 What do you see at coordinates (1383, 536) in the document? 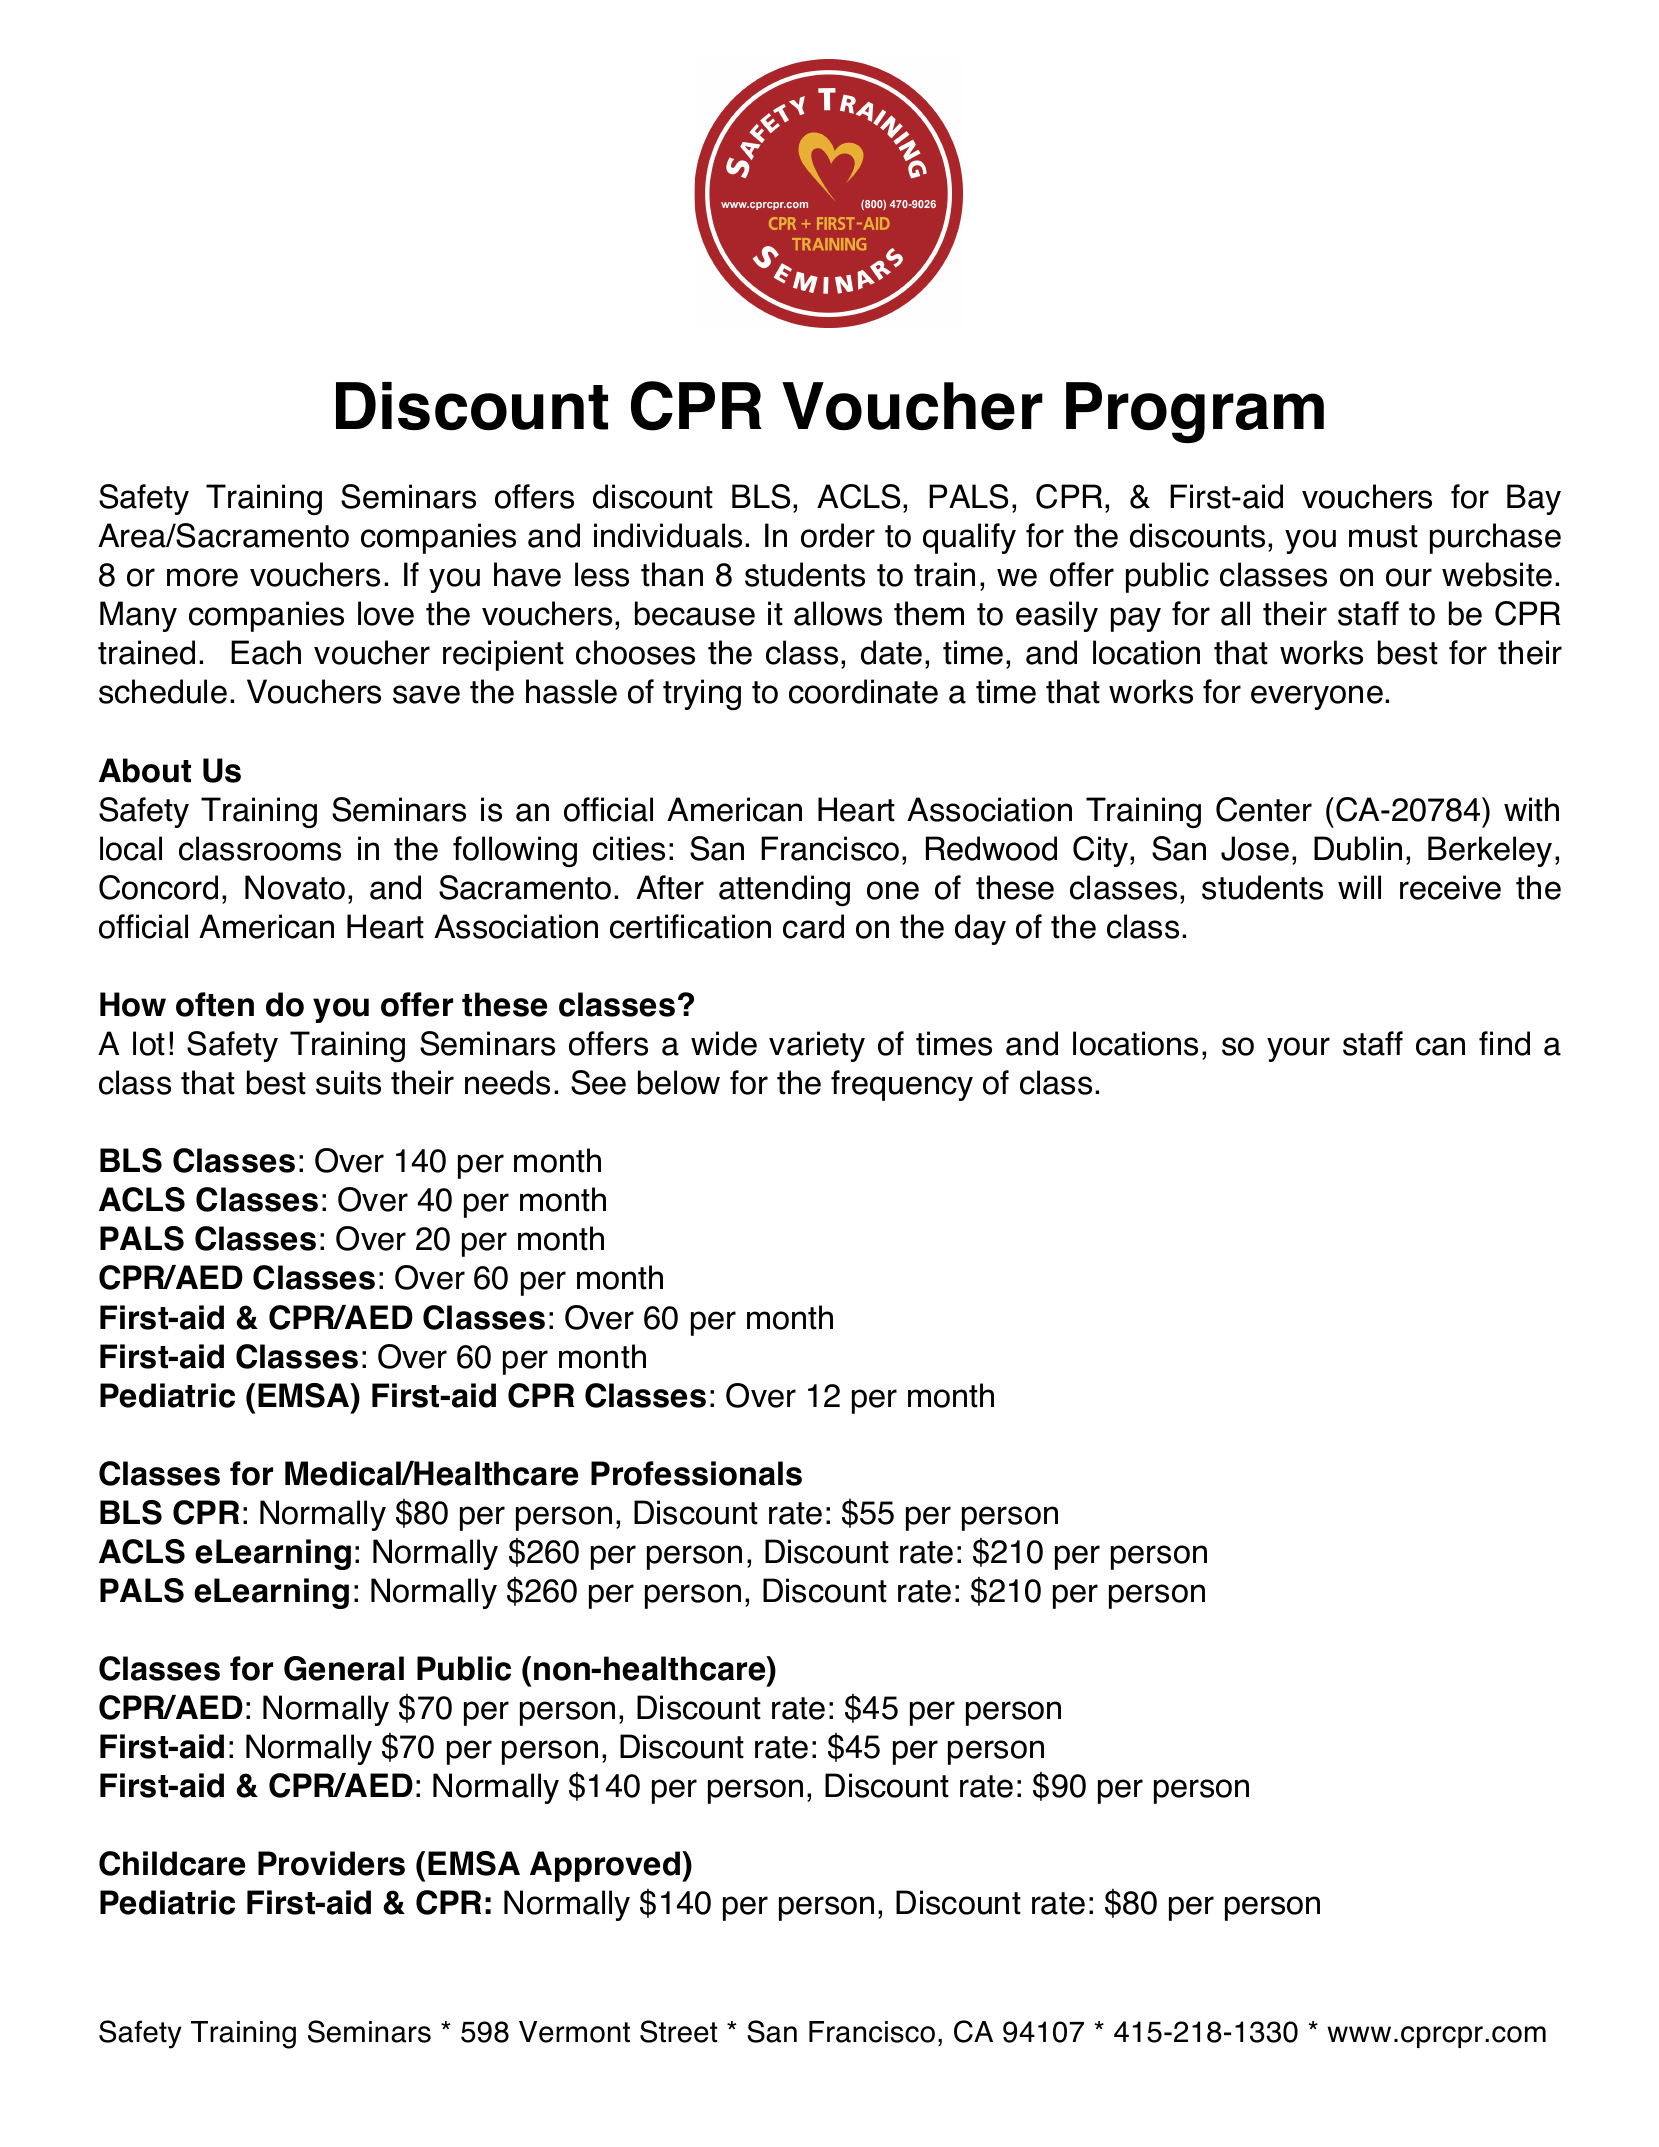
I see `must` at bounding box center [1383, 536].
